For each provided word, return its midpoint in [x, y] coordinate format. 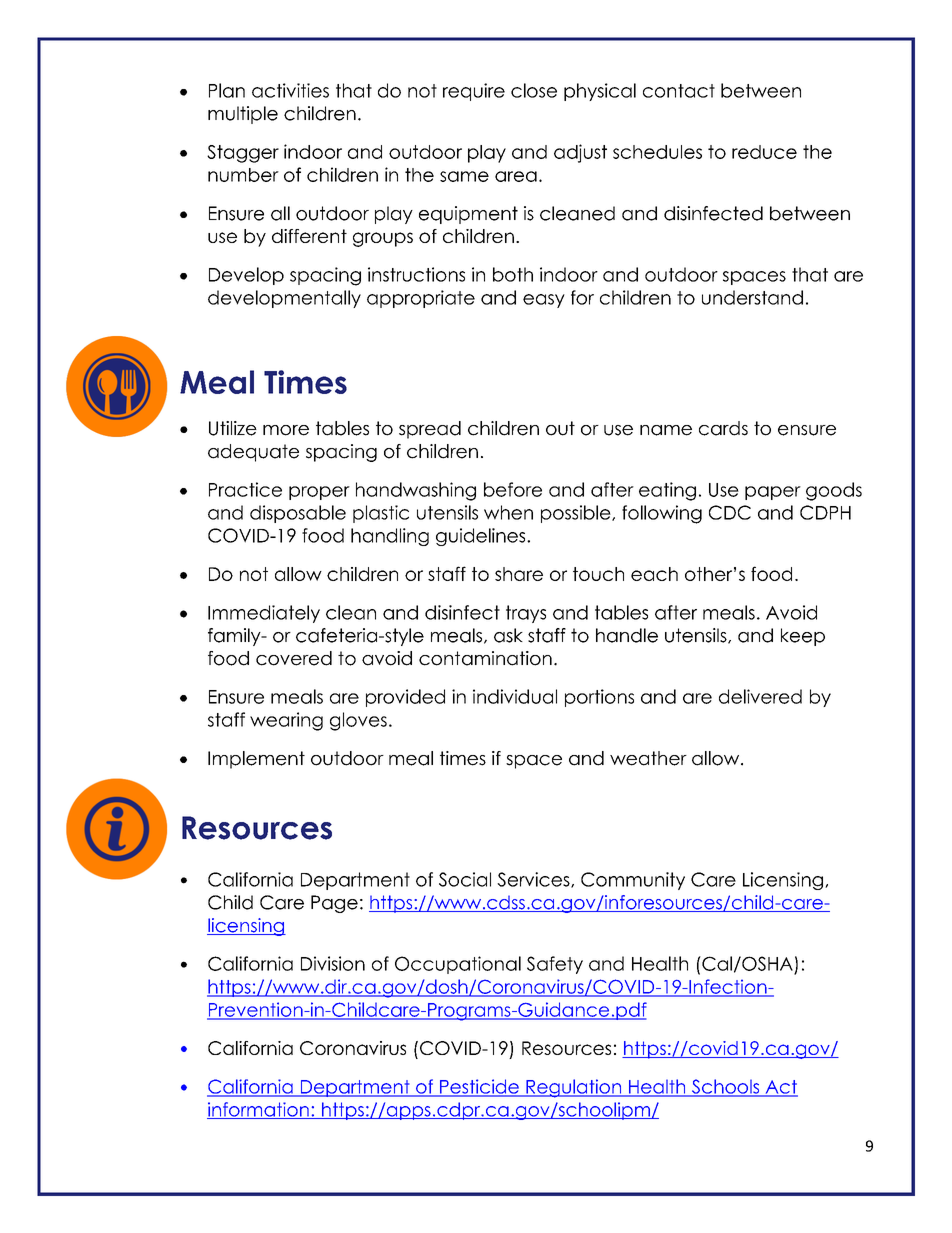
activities [290, 90]
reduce [764, 152]
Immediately [264, 614]
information [259, 1110]
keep [803, 637]
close [534, 90]
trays [526, 614]
